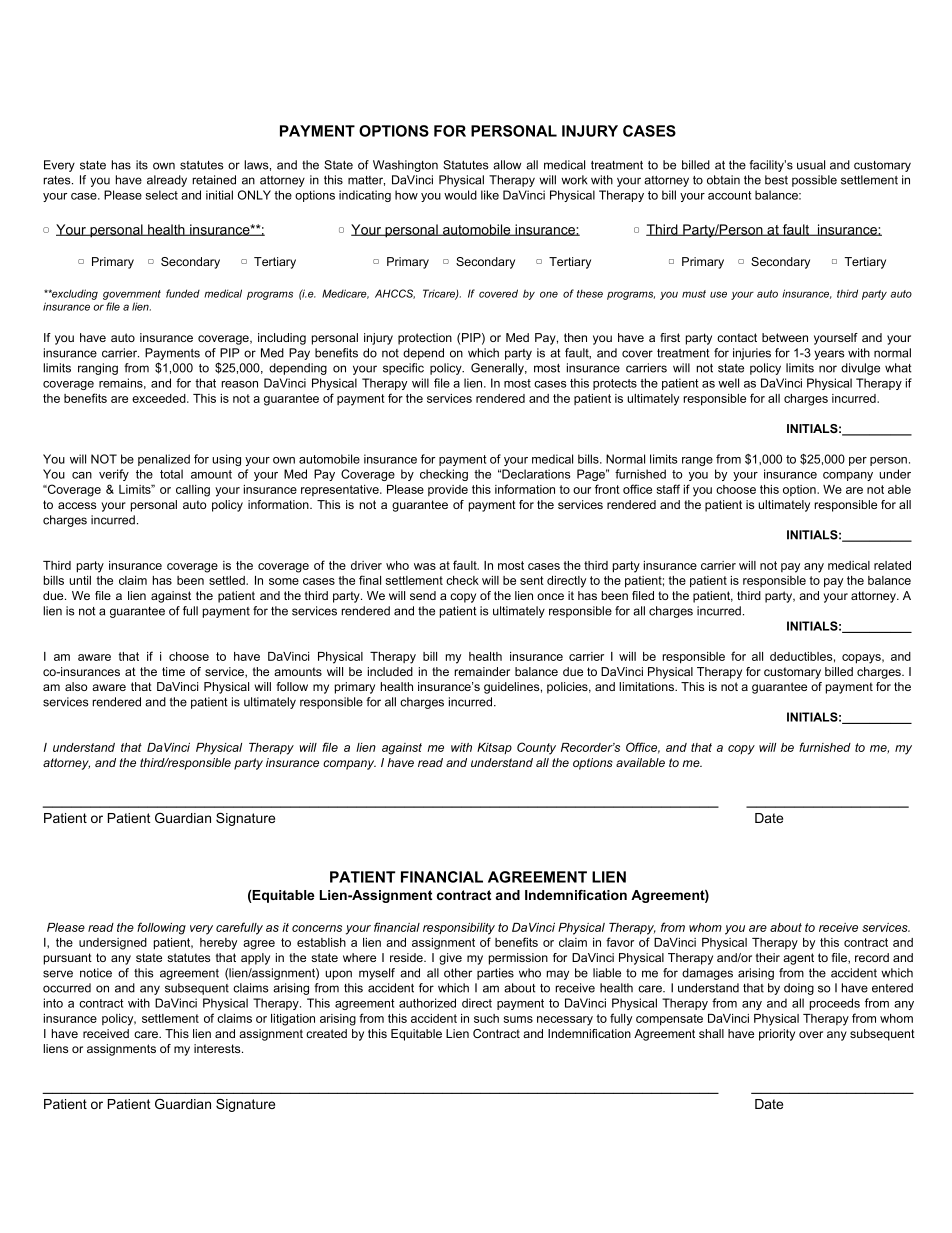 The height and width of the screenshot is (1233, 952). Describe the element at coordinates (490, 195) in the screenshot. I see `like` at that location.
